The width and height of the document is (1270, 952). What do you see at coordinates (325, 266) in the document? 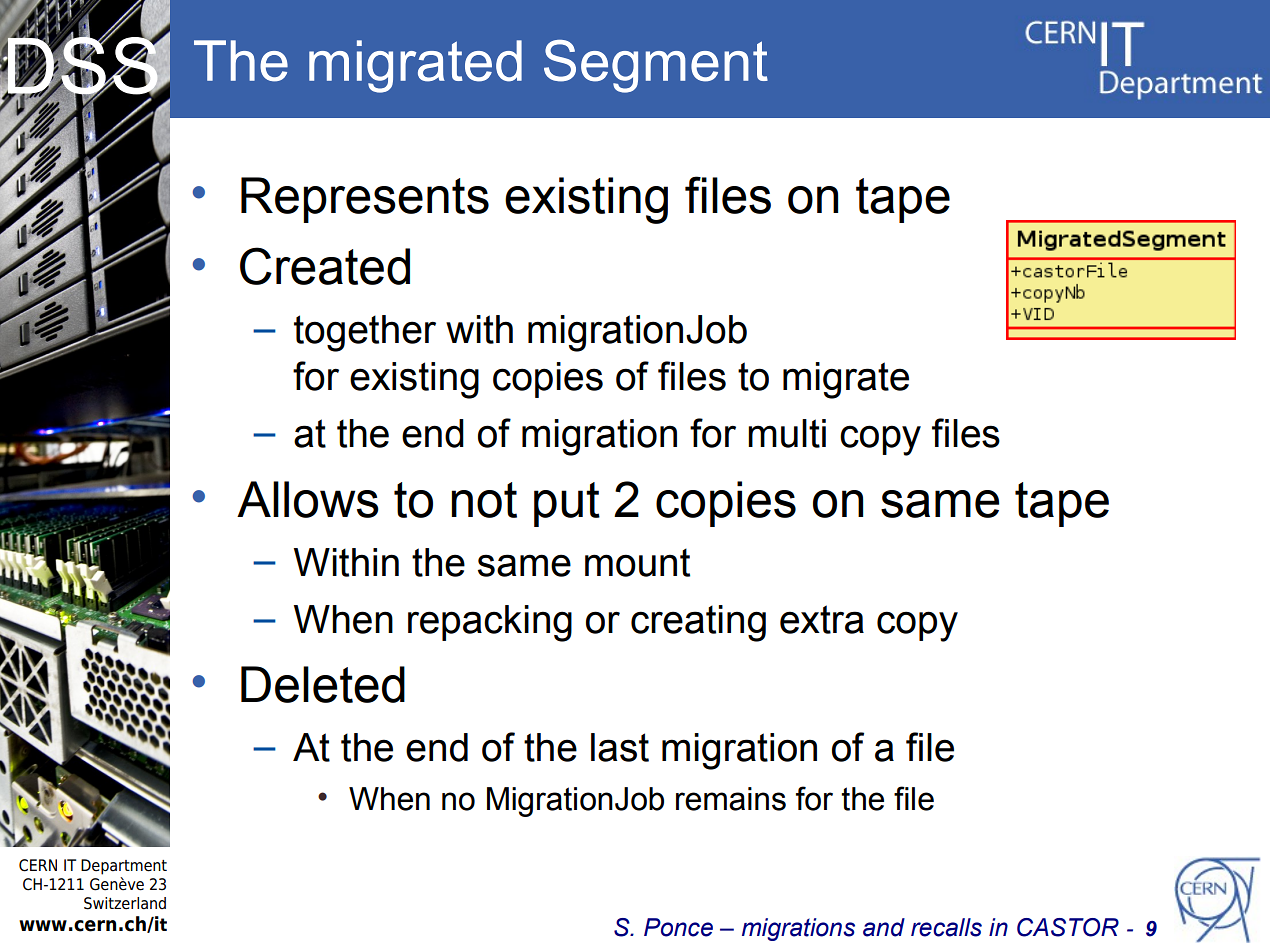
I see `Created` at bounding box center [325, 266].
